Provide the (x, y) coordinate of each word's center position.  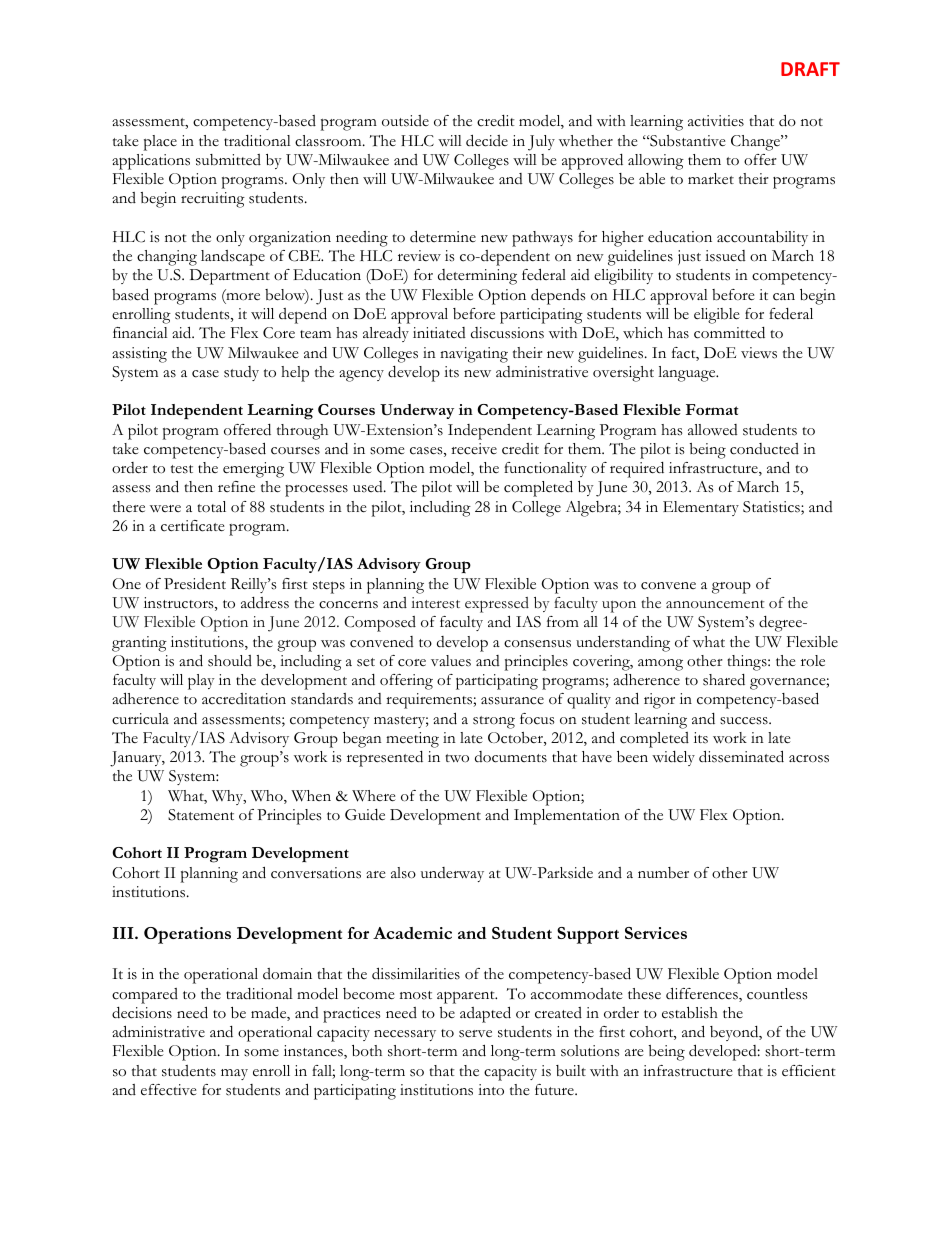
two (457, 758)
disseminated (741, 756)
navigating (474, 355)
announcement (715, 604)
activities (716, 121)
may (234, 1074)
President (195, 584)
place (160, 143)
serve (475, 1034)
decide (487, 140)
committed (729, 333)
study (241, 373)
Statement (201, 815)
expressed (497, 605)
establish (690, 1013)
